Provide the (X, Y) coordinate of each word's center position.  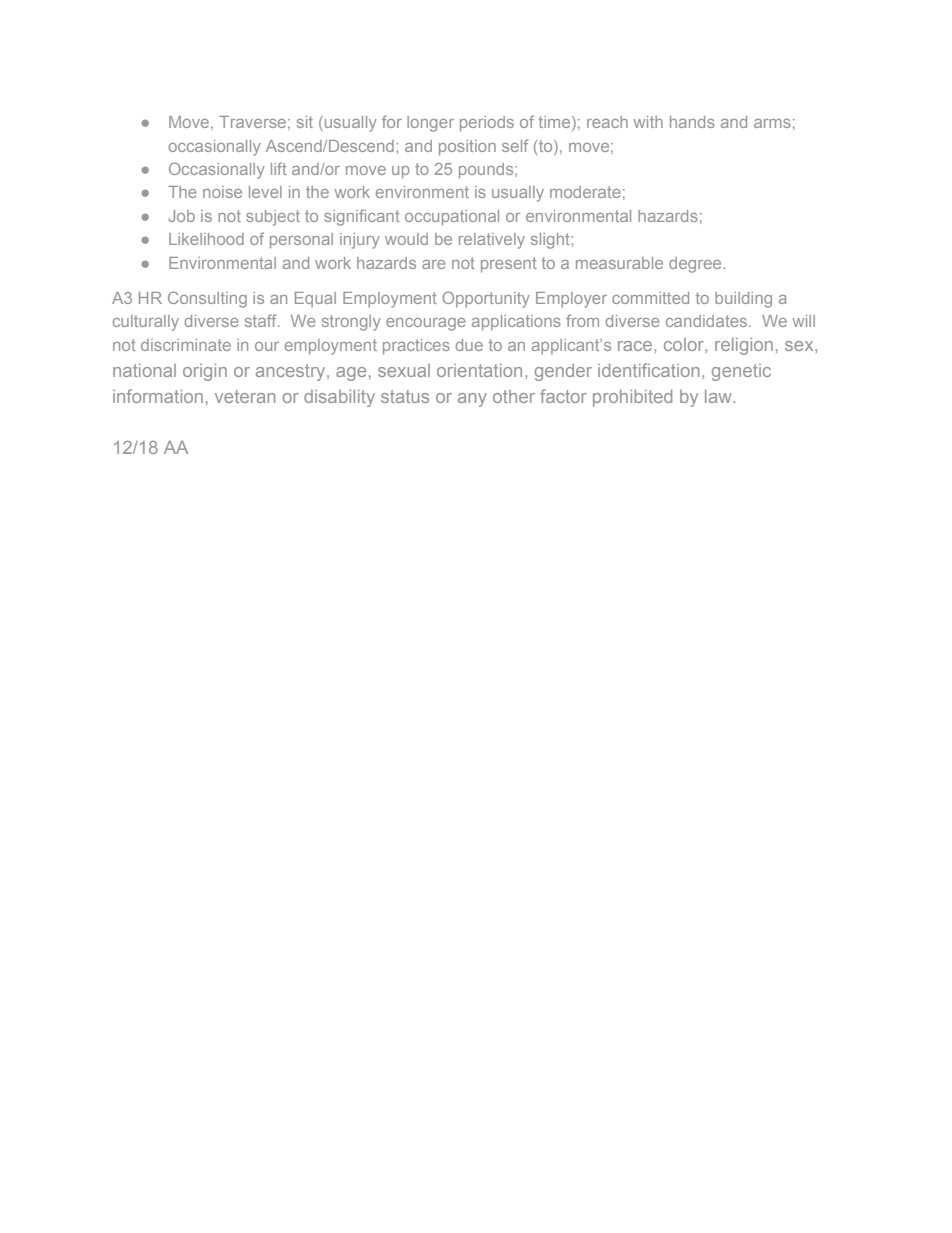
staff (262, 320)
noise (222, 192)
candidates (708, 321)
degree (696, 265)
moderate (585, 192)
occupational (452, 218)
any (472, 400)
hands (692, 122)
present (509, 265)
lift (279, 168)
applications (516, 323)
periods (487, 124)
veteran (245, 396)
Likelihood (206, 239)
